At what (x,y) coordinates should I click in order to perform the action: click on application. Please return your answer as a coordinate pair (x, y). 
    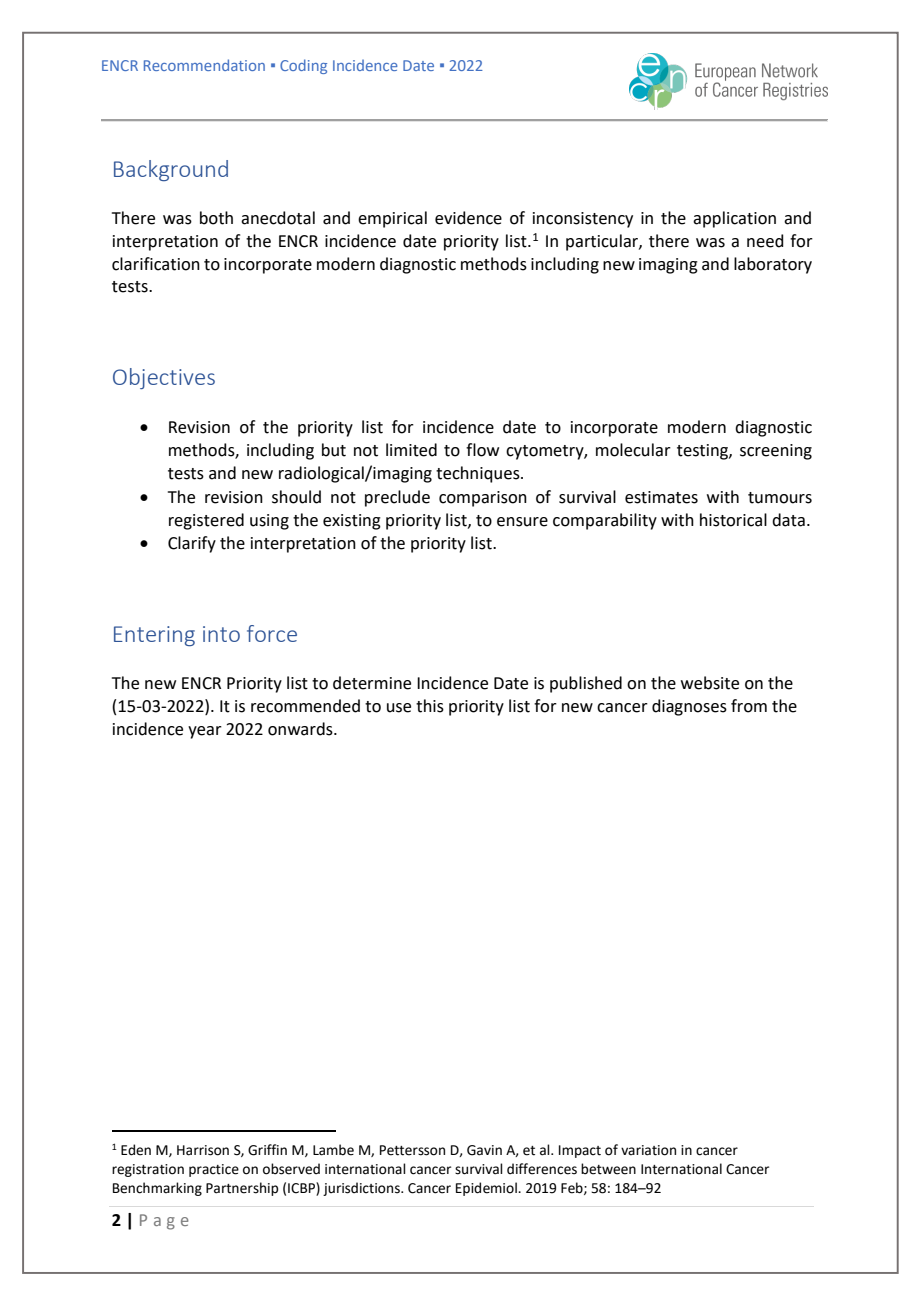
    Looking at the image, I should click on (734, 219).
